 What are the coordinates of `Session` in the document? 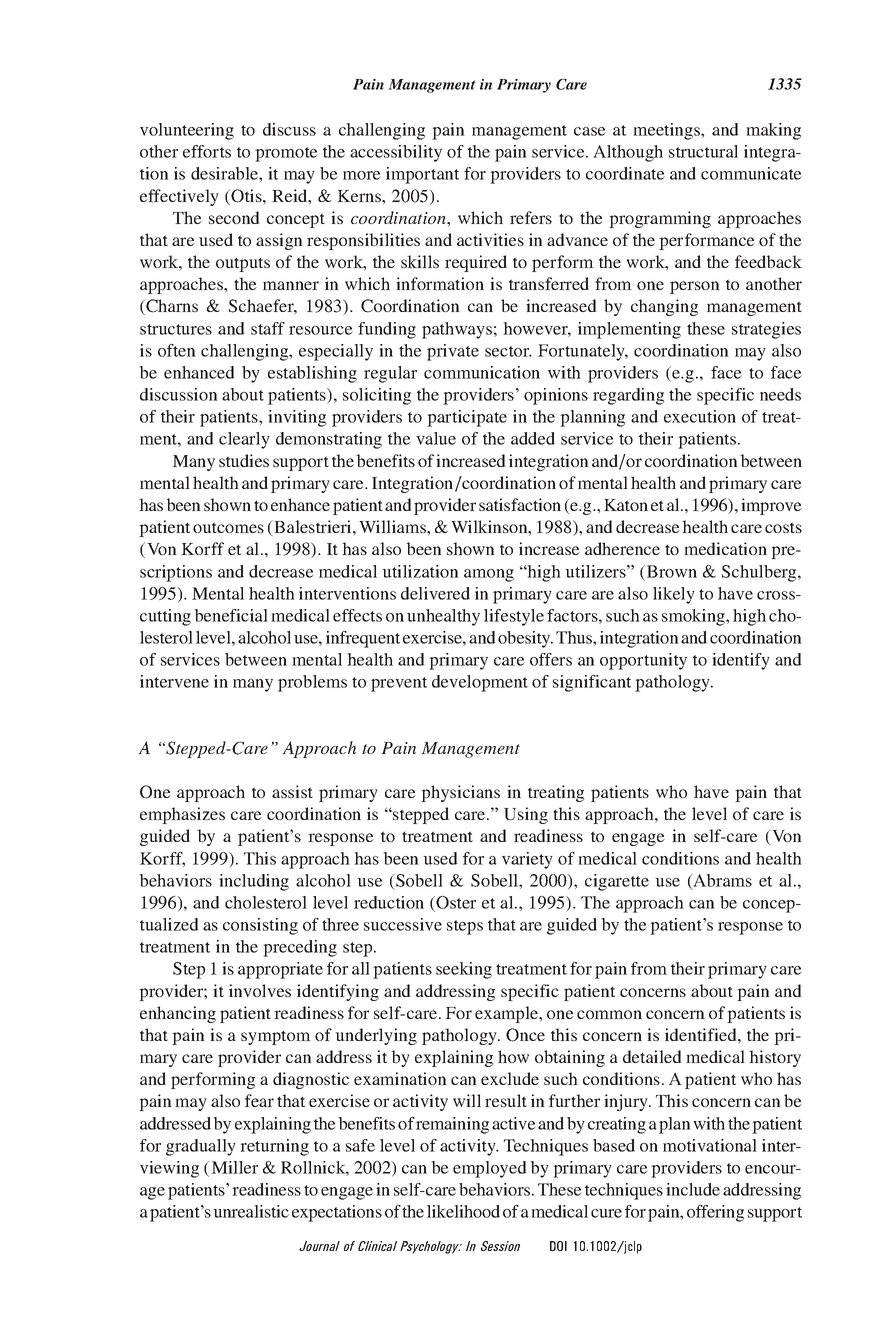 It's located at (500, 1246).
